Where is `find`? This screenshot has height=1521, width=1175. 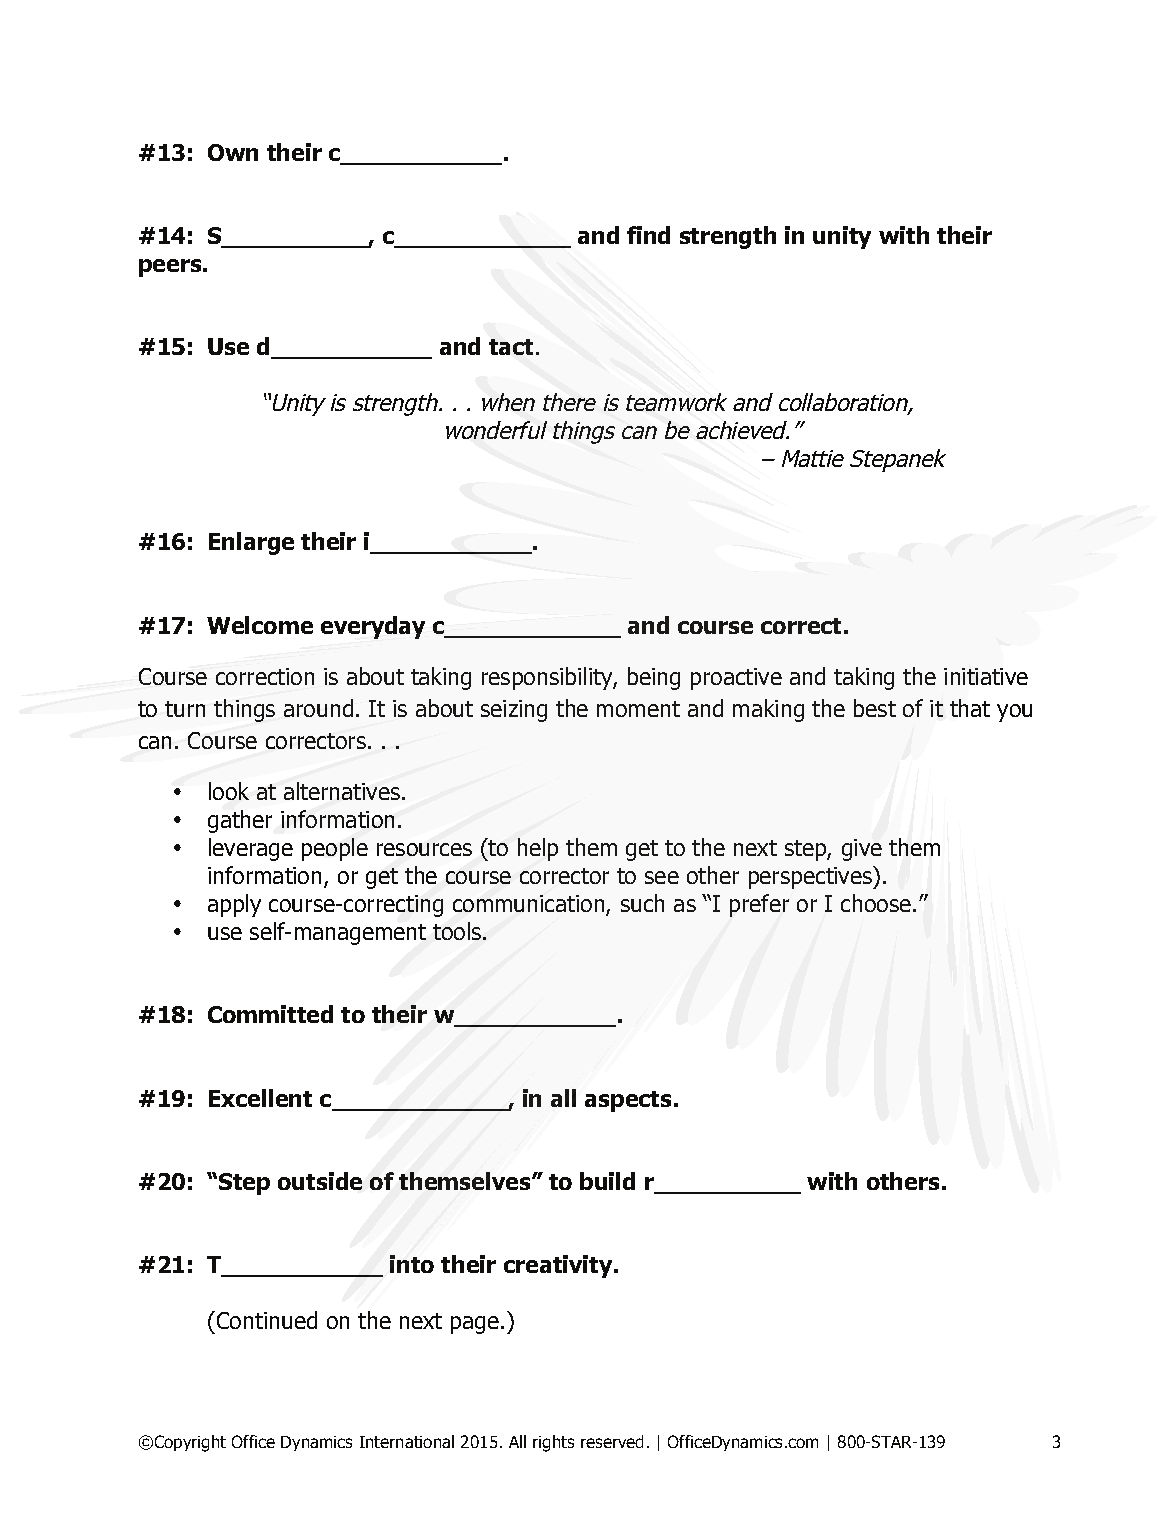 find is located at coordinates (648, 235).
